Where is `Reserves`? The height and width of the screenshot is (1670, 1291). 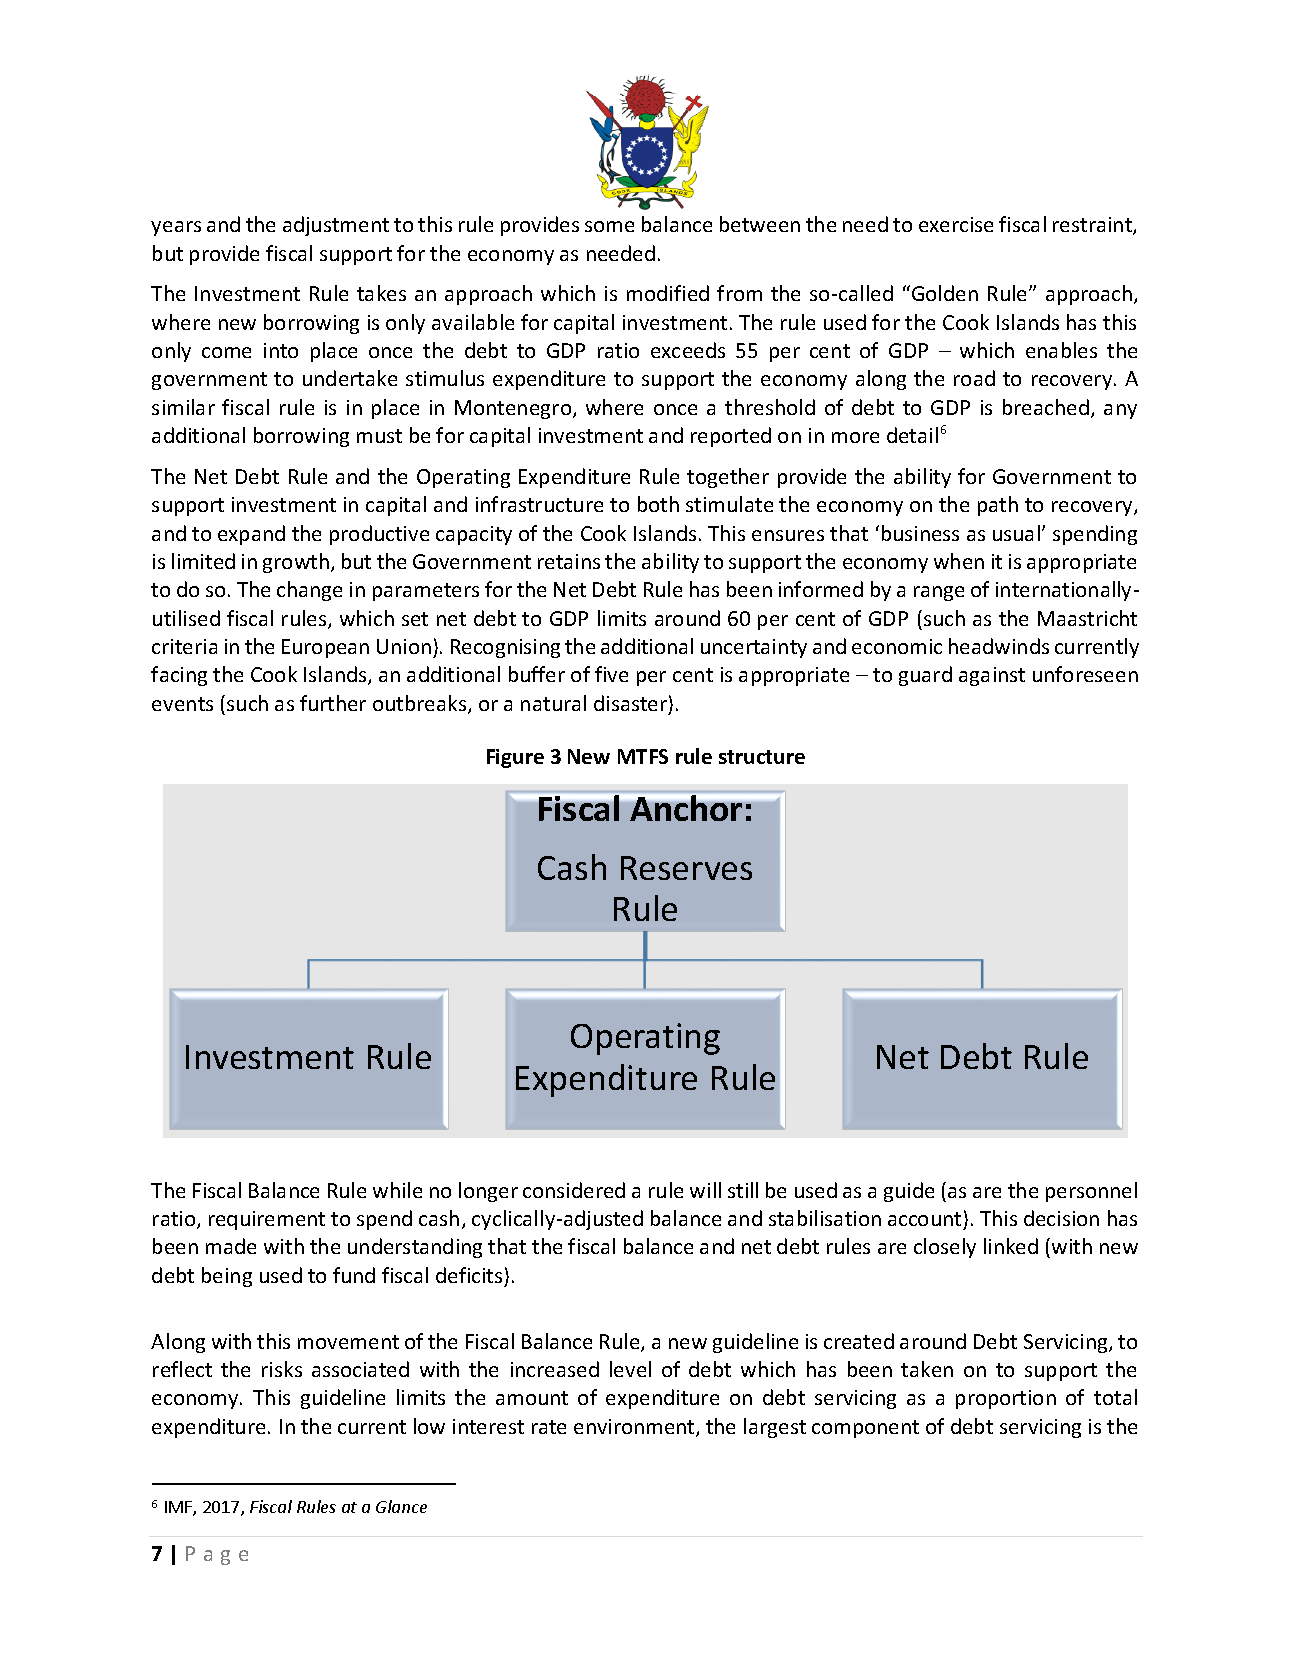 Reserves is located at coordinates (686, 868).
